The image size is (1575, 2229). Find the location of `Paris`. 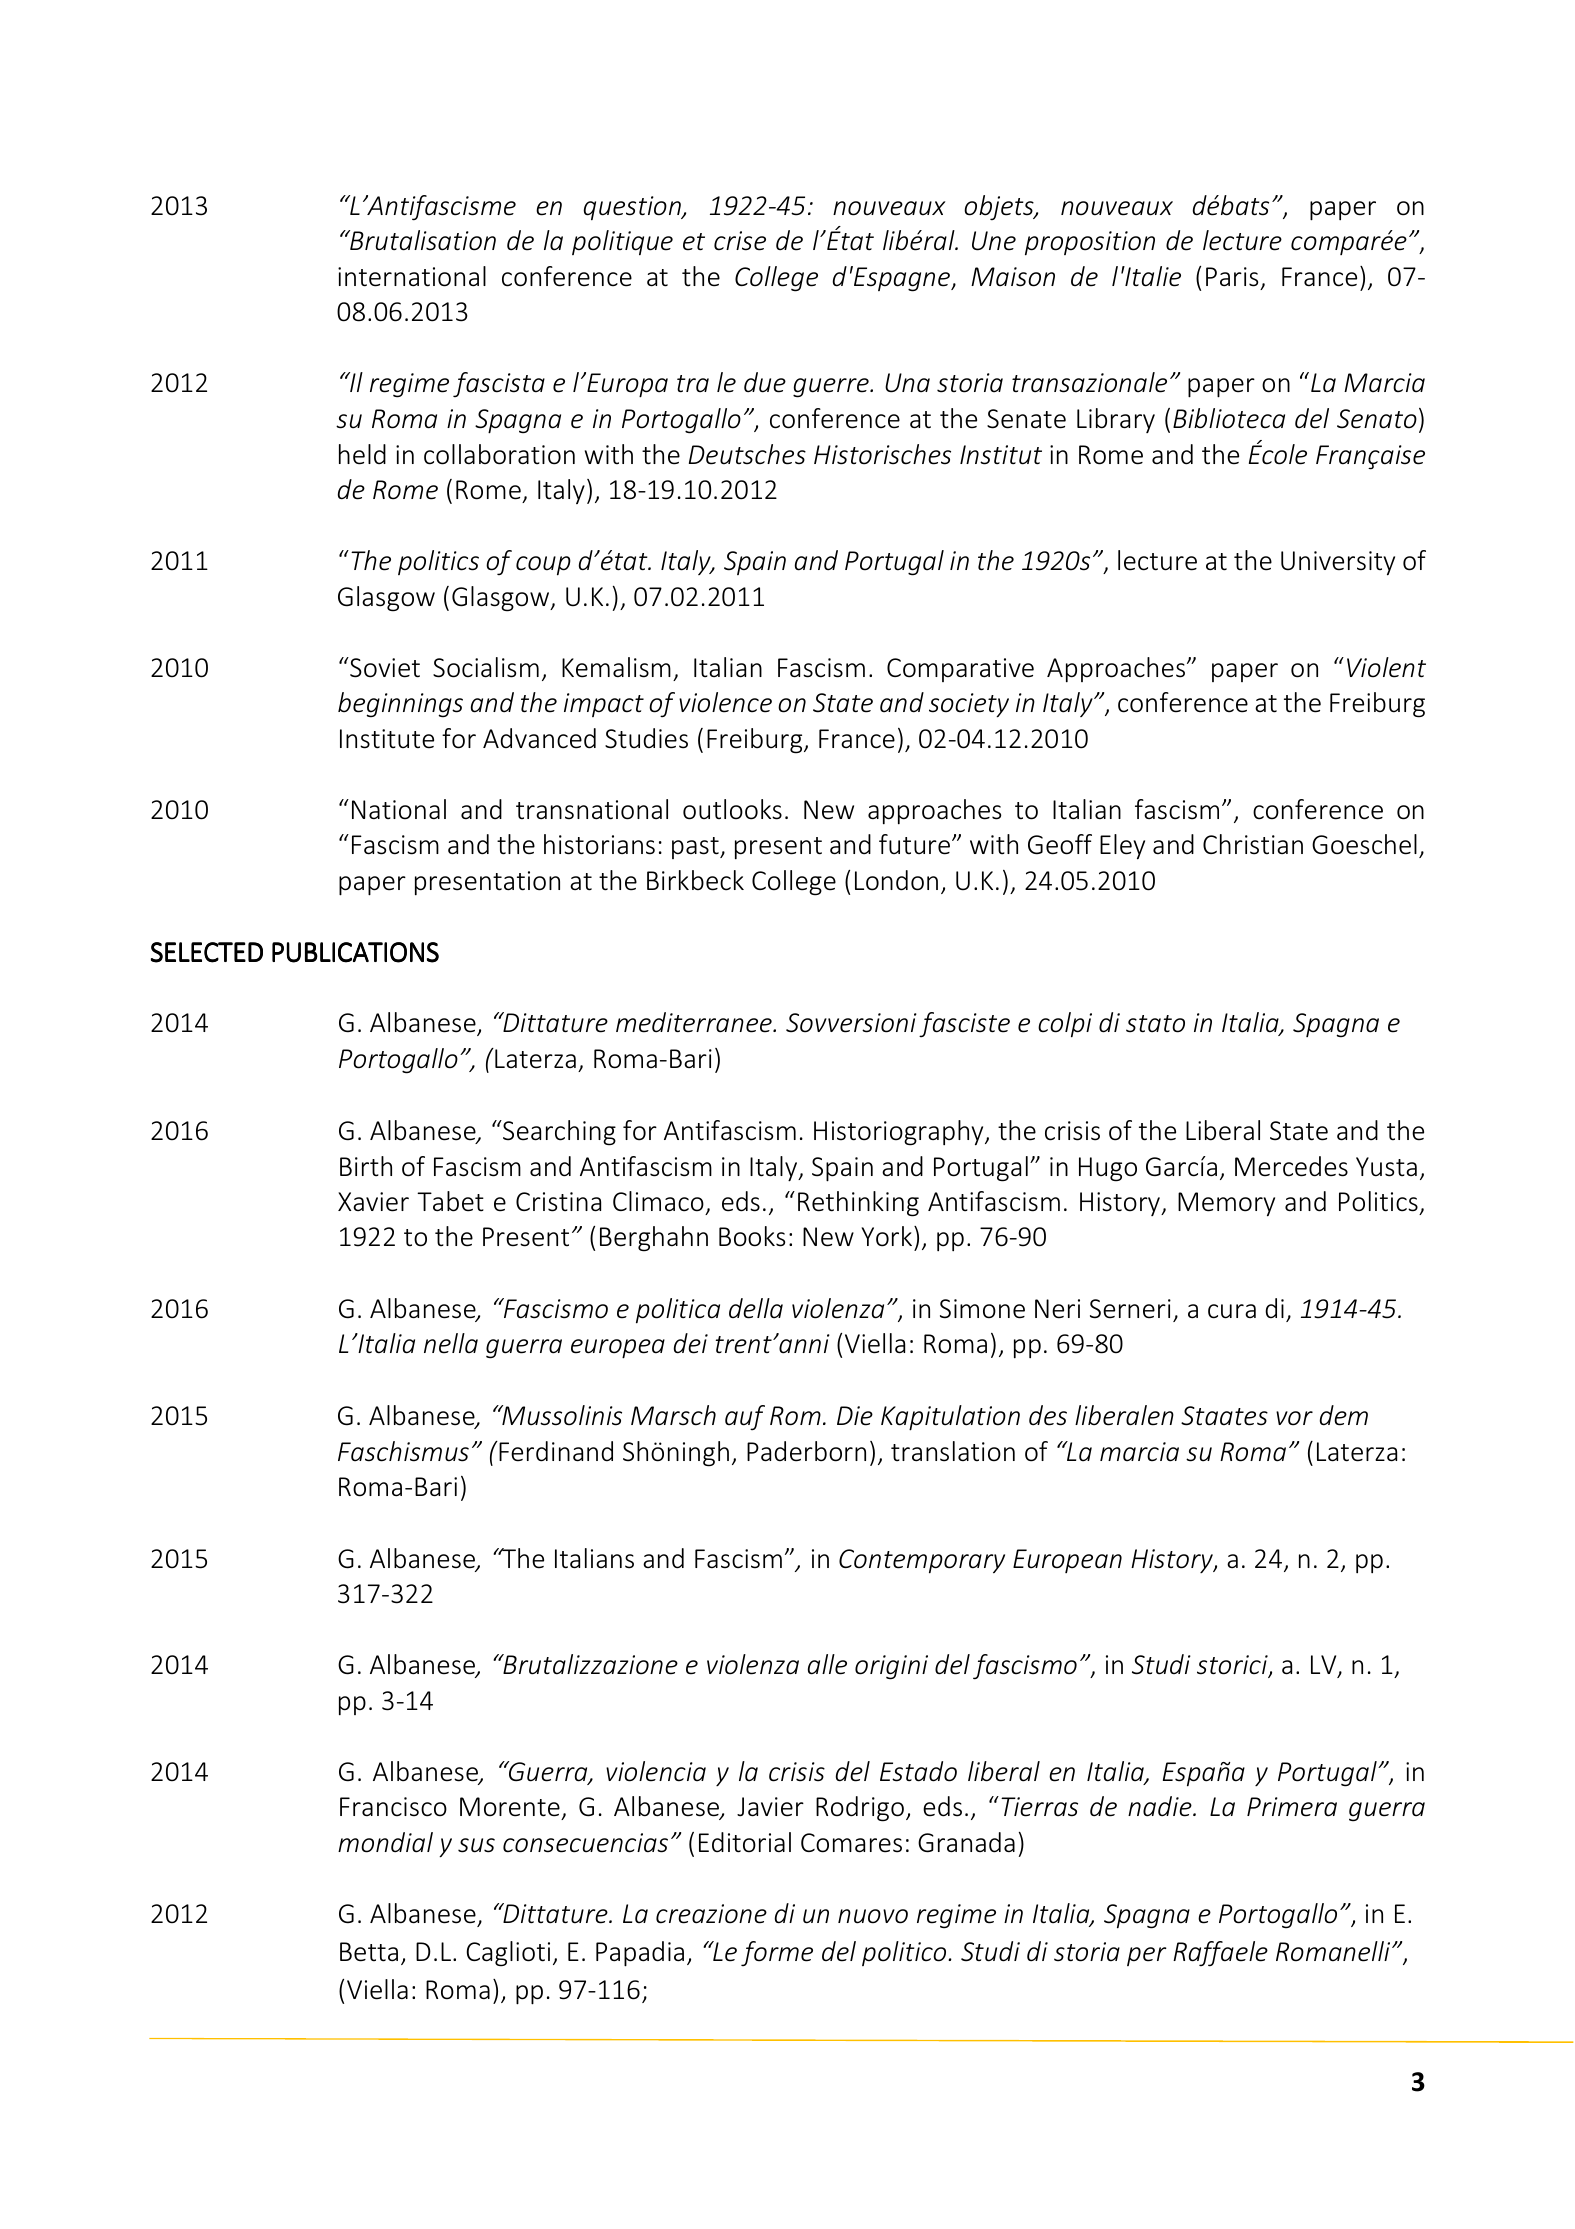

Paris is located at coordinates (1232, 277).
